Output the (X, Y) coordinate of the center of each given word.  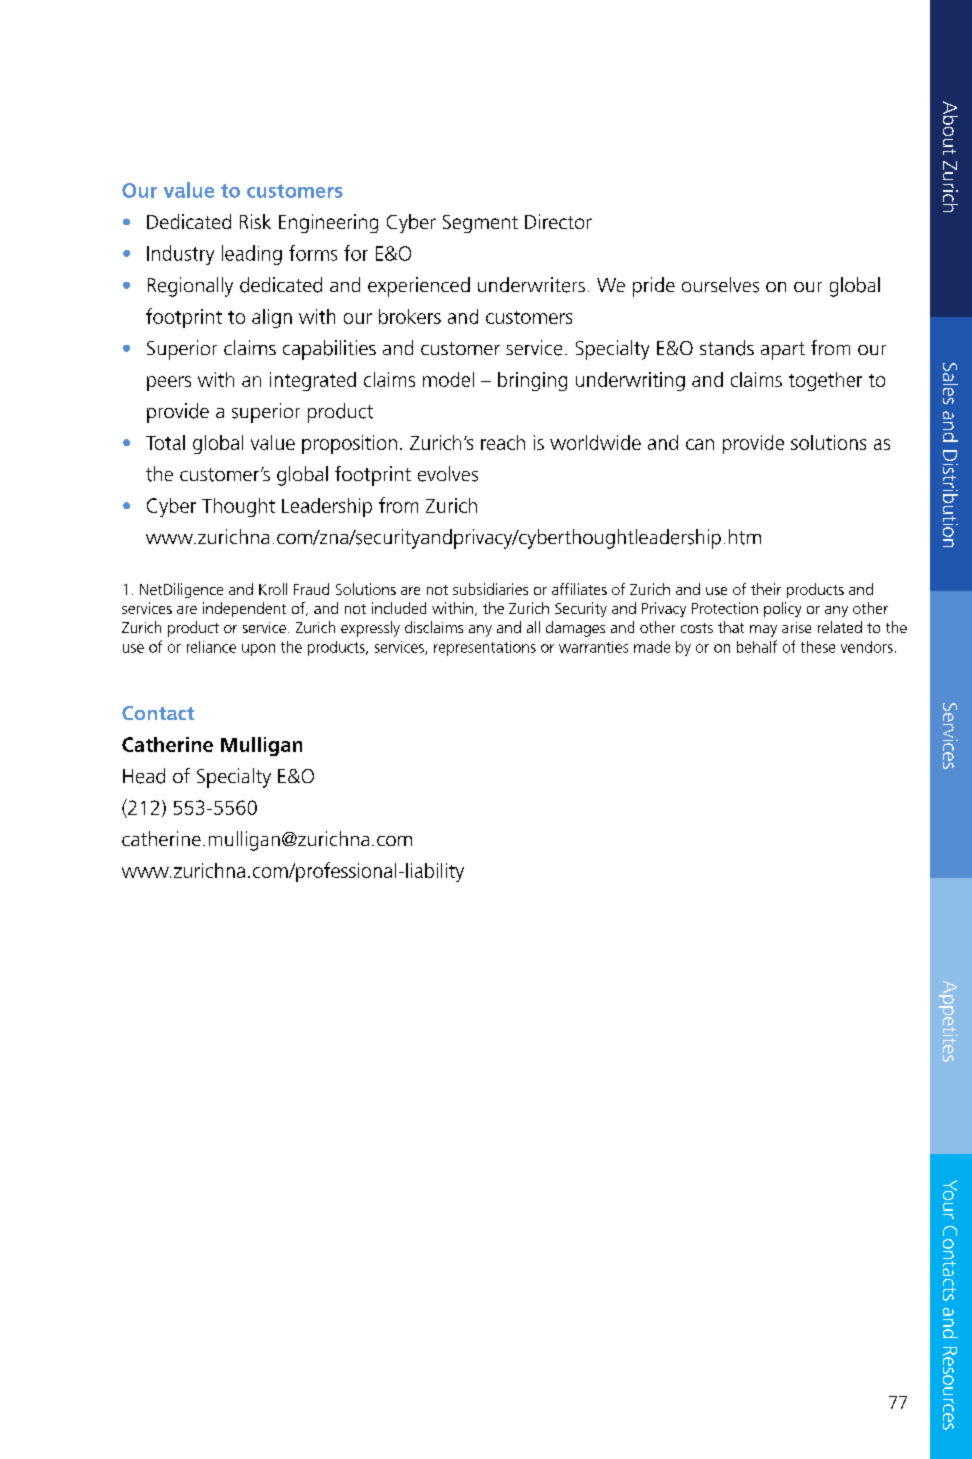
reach (503, 442)
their (766, 589)
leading (252, 255)
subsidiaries (490, 589)
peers (169, 383)
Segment (480, 224)
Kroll (273, 589)
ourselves (720, 285)
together (825, 381)
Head (144, 776)
